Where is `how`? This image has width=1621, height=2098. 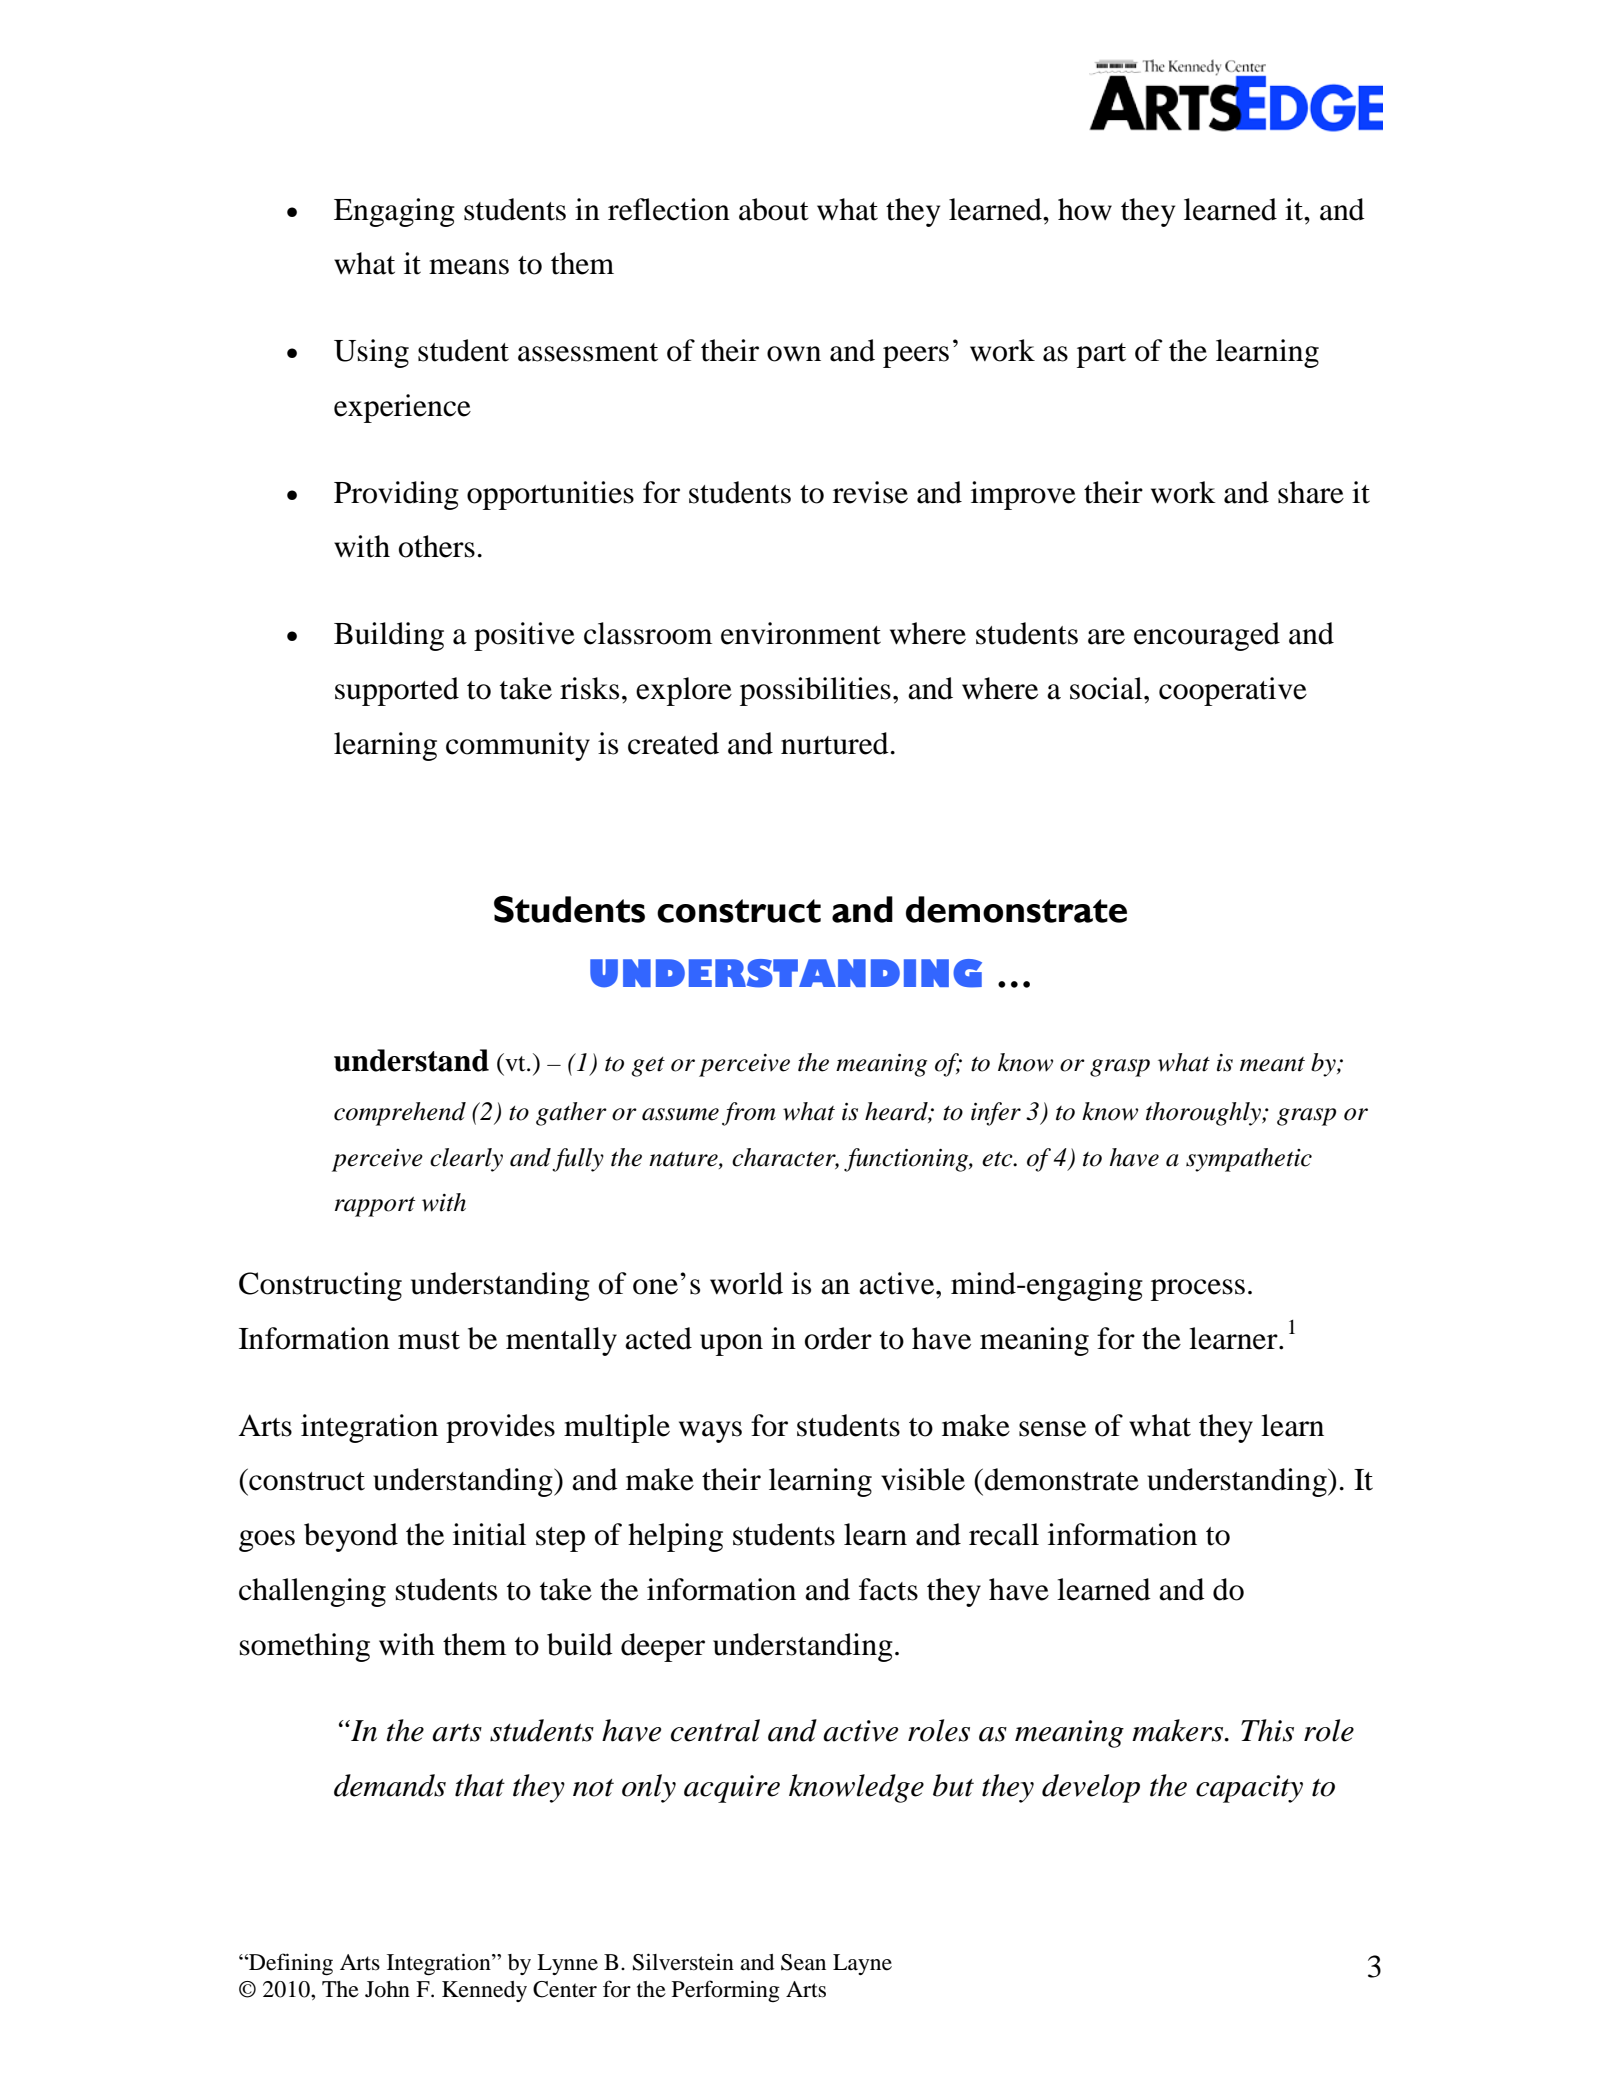
how is located at coordinates (1085, 209).
